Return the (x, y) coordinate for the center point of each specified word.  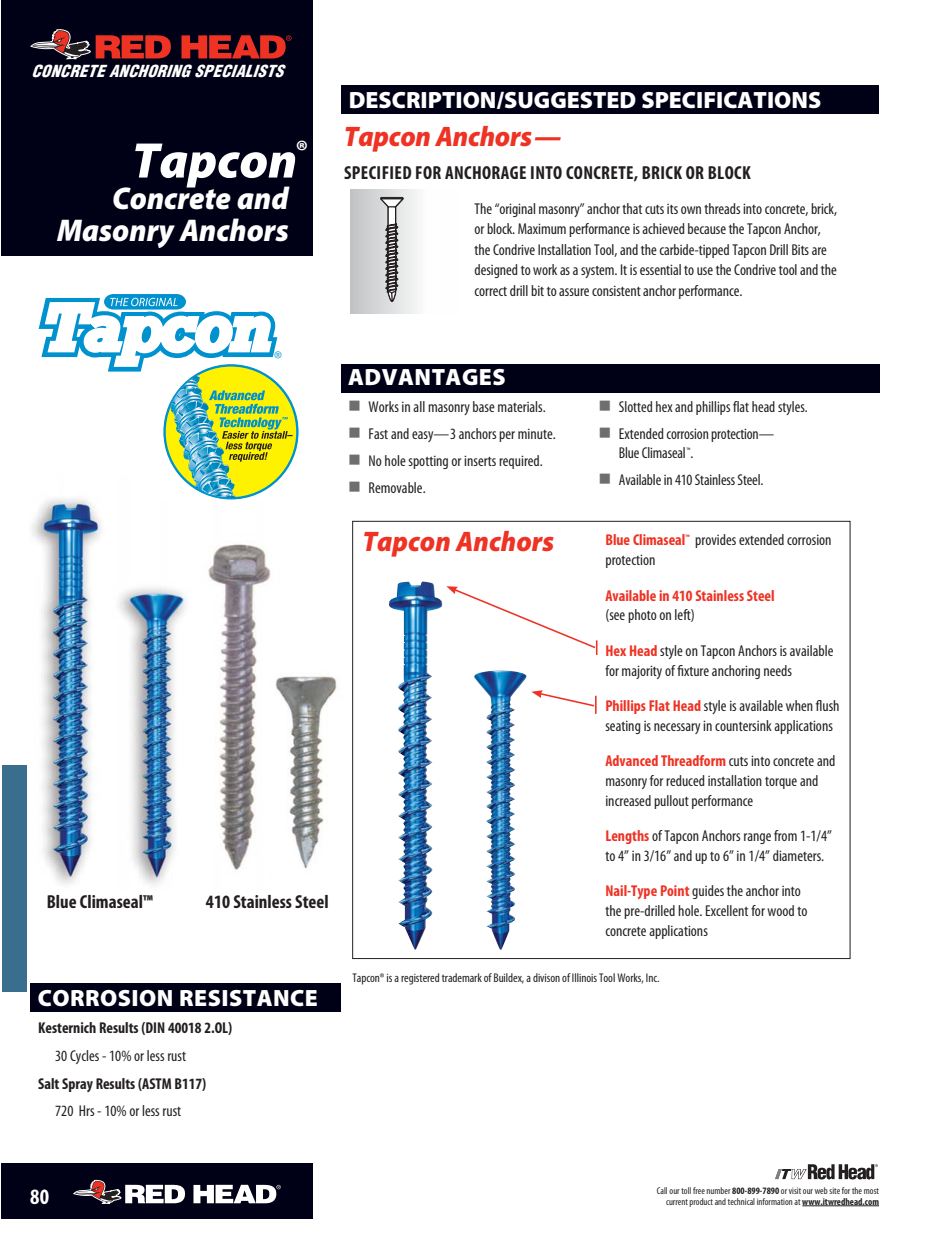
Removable (397, 487)
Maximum (542, 228)
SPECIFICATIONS (731, 100)
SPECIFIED (378, 172)
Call (662, 1190)
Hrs (86, 1110)
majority (642, 672)
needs (778, 670)
